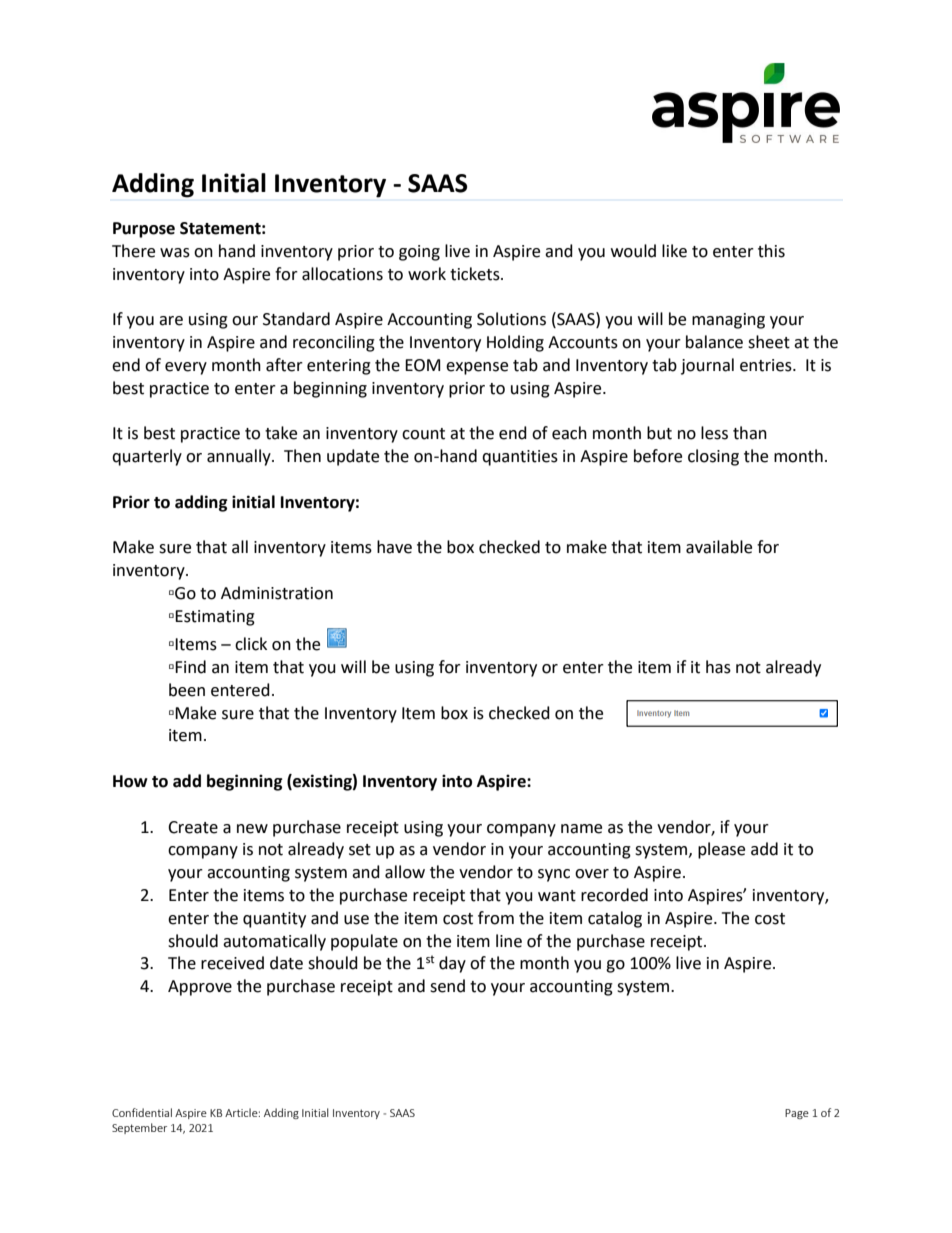 The height and width of the screenshot is (1233, 952). What do you see at coordinates (520, 458) in the screenshot?
I see `quantities` at bounding box center [520, 458].
